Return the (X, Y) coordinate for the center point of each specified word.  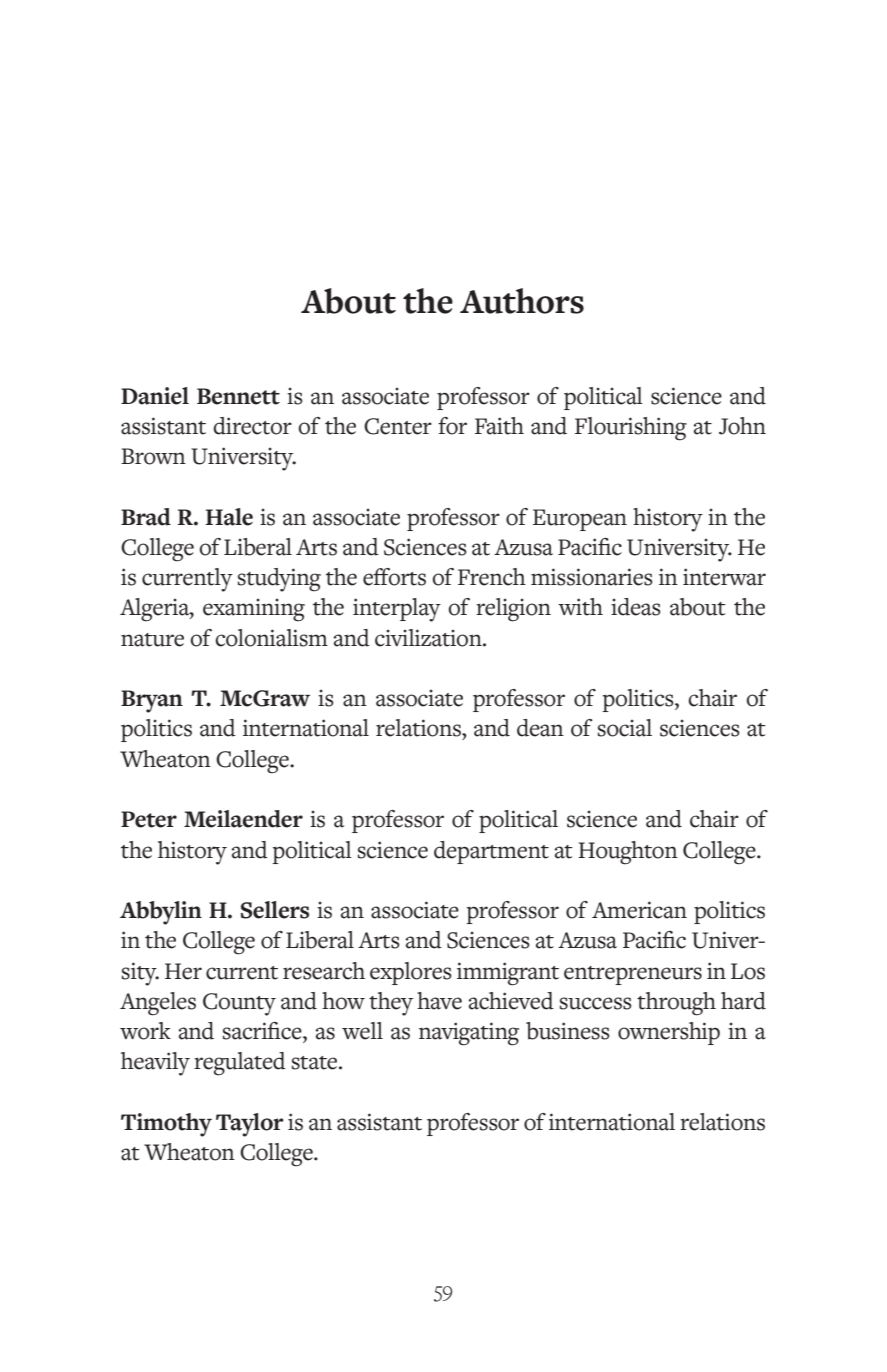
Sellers (275, 910)
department (491, 852)
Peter (149, 819)
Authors (522, 301)
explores (411, 973)
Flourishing (631, 429)
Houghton (628, 853)
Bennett (238, 396)
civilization (429, 638)
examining (254, 610)
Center (398, 426)
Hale (229, 517)
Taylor (250, 1125)
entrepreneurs (633, 975)
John (742, 426)
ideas (636, 607)
